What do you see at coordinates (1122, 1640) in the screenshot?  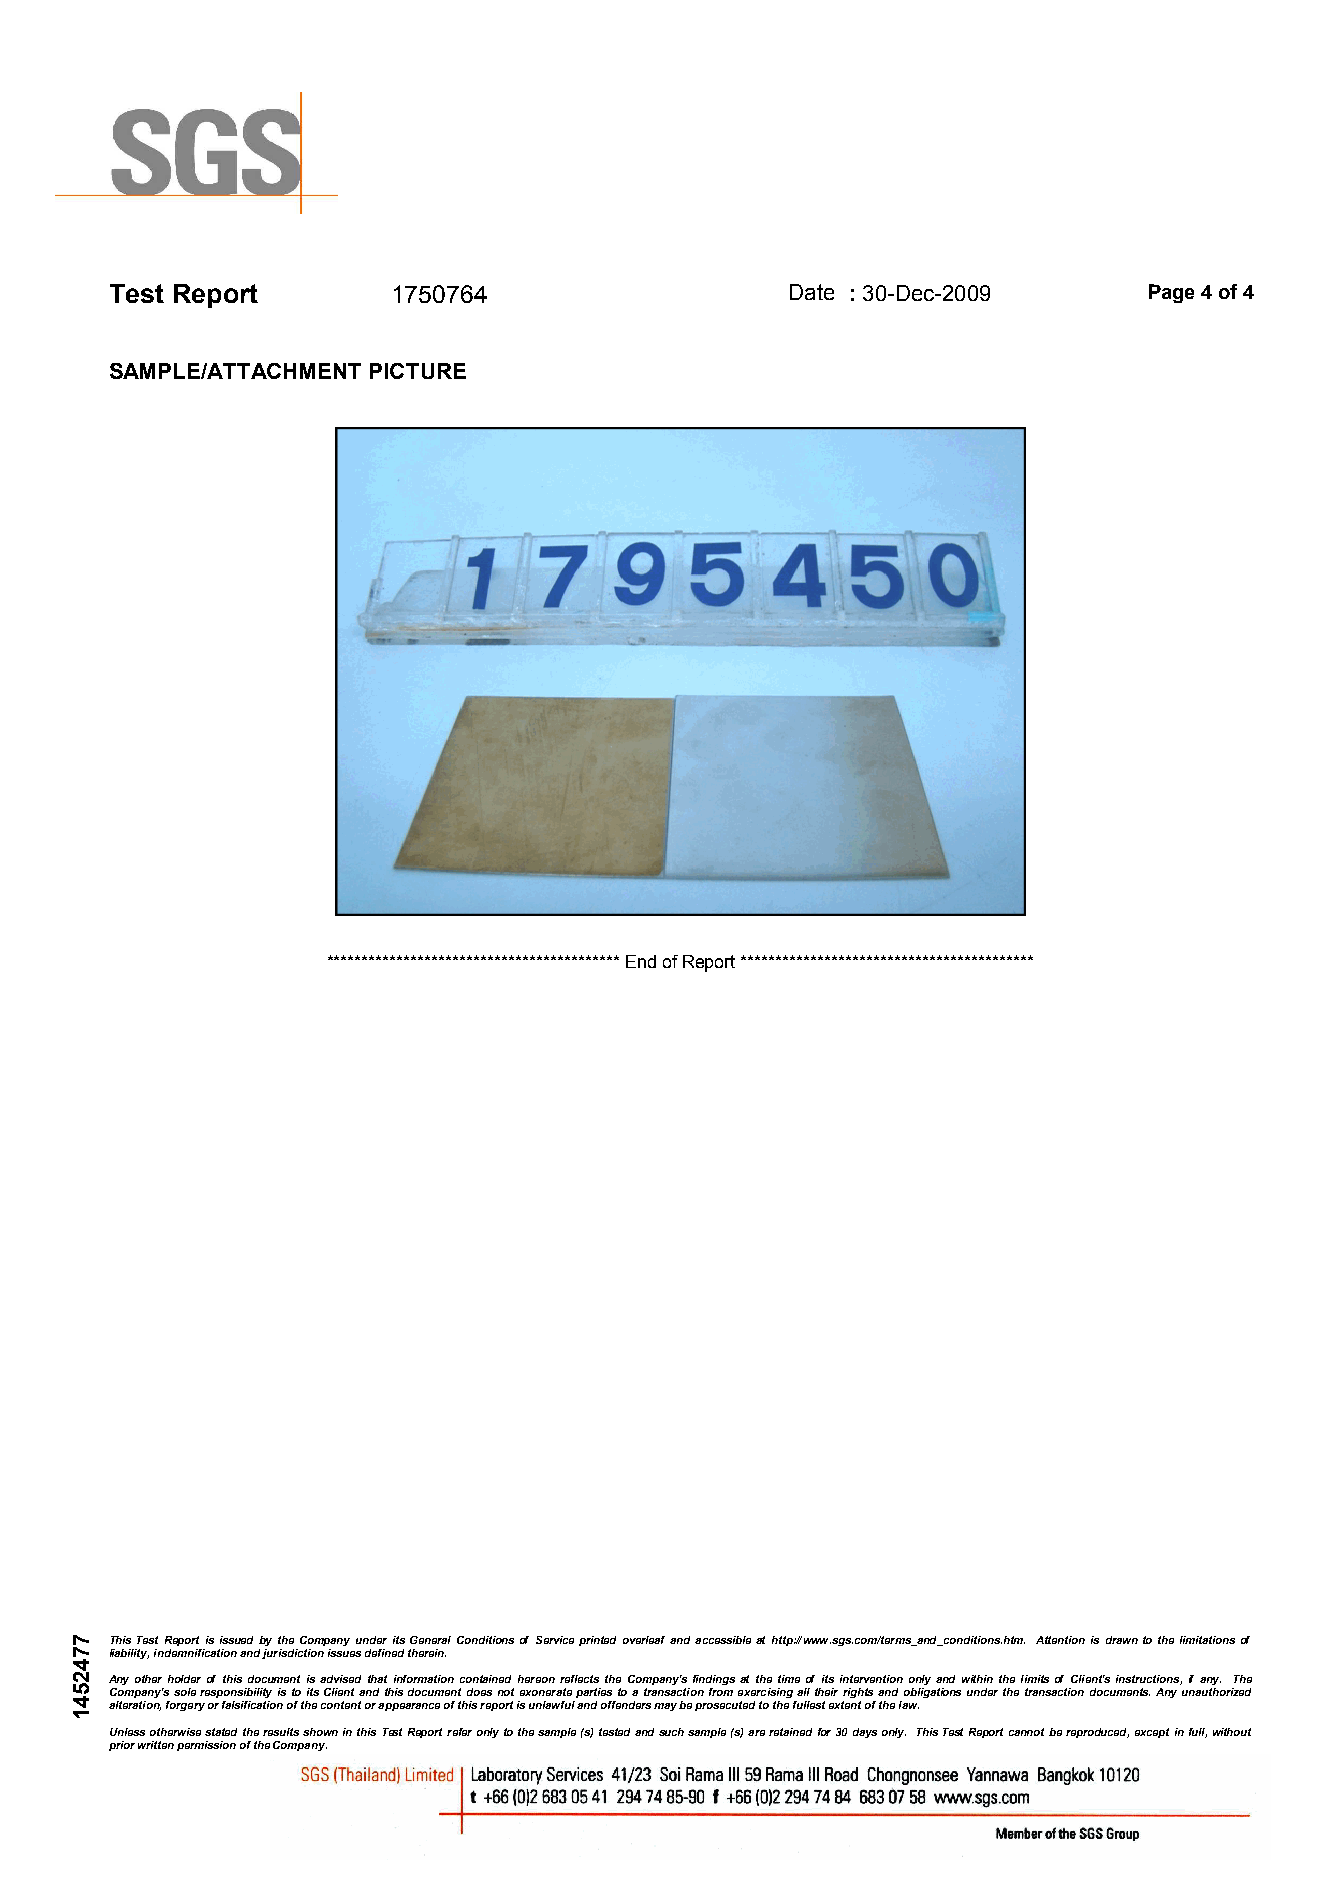 I see `drawn` at bounding box center [1122, 1640].
